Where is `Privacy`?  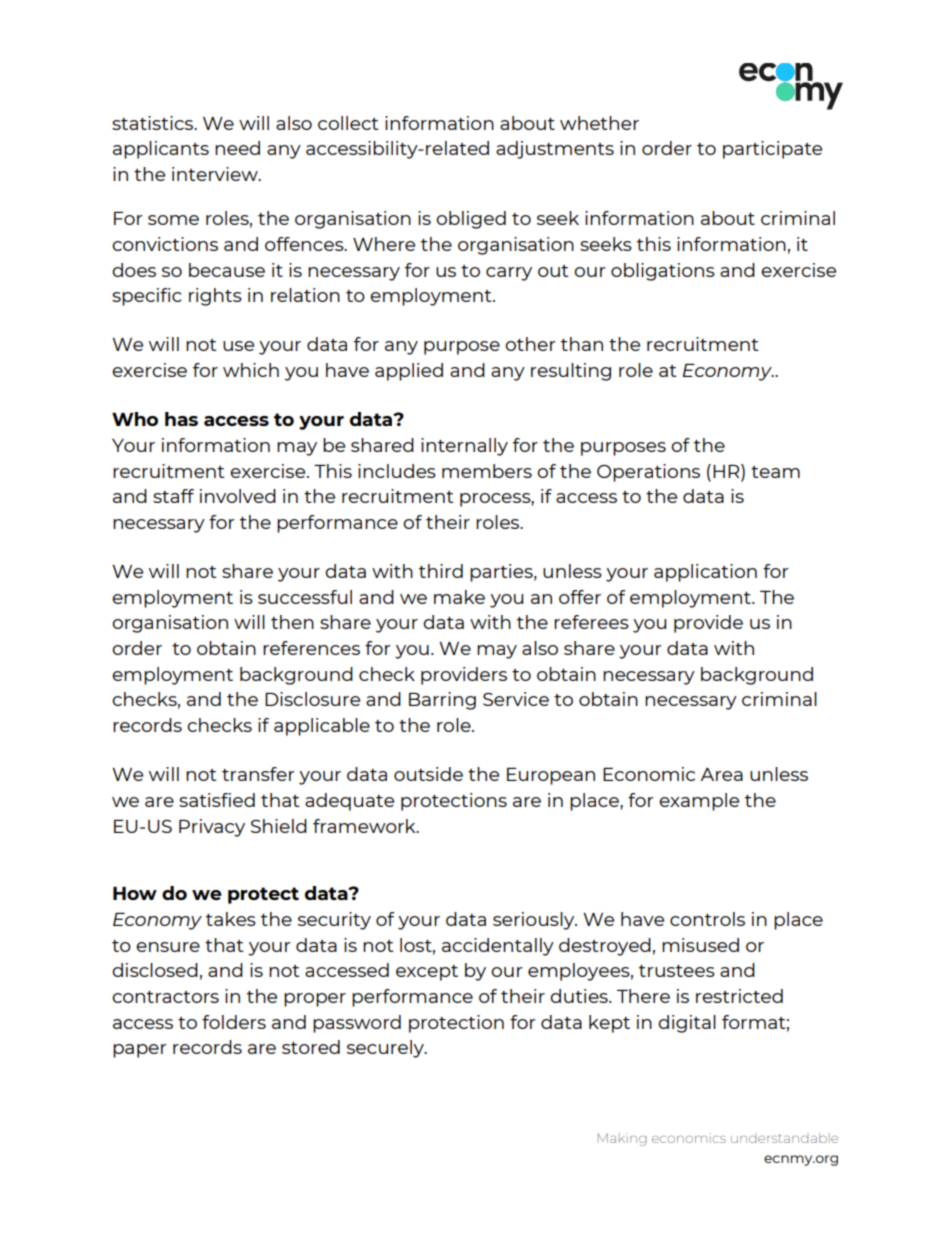
Privacy is located at coordinates (212, 828).
